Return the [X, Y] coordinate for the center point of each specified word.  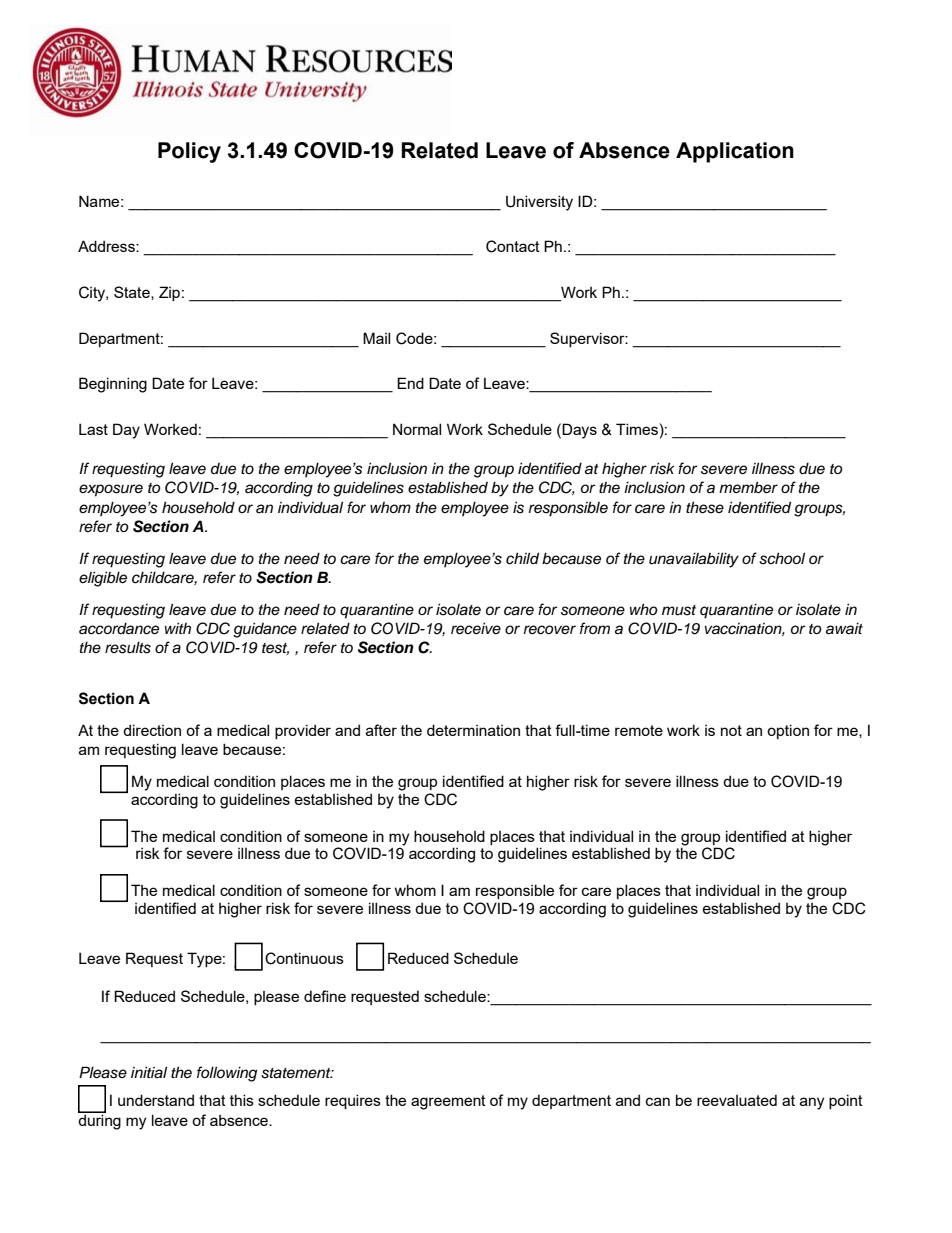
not [731, 730]
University [539, 203]
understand [156, 1100]
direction [152, 730]
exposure [111, 490]
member [748, 487]
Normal [417, 429]
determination [473, 730]
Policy [189, 152]
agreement [448, 1102]
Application [735, 152]
